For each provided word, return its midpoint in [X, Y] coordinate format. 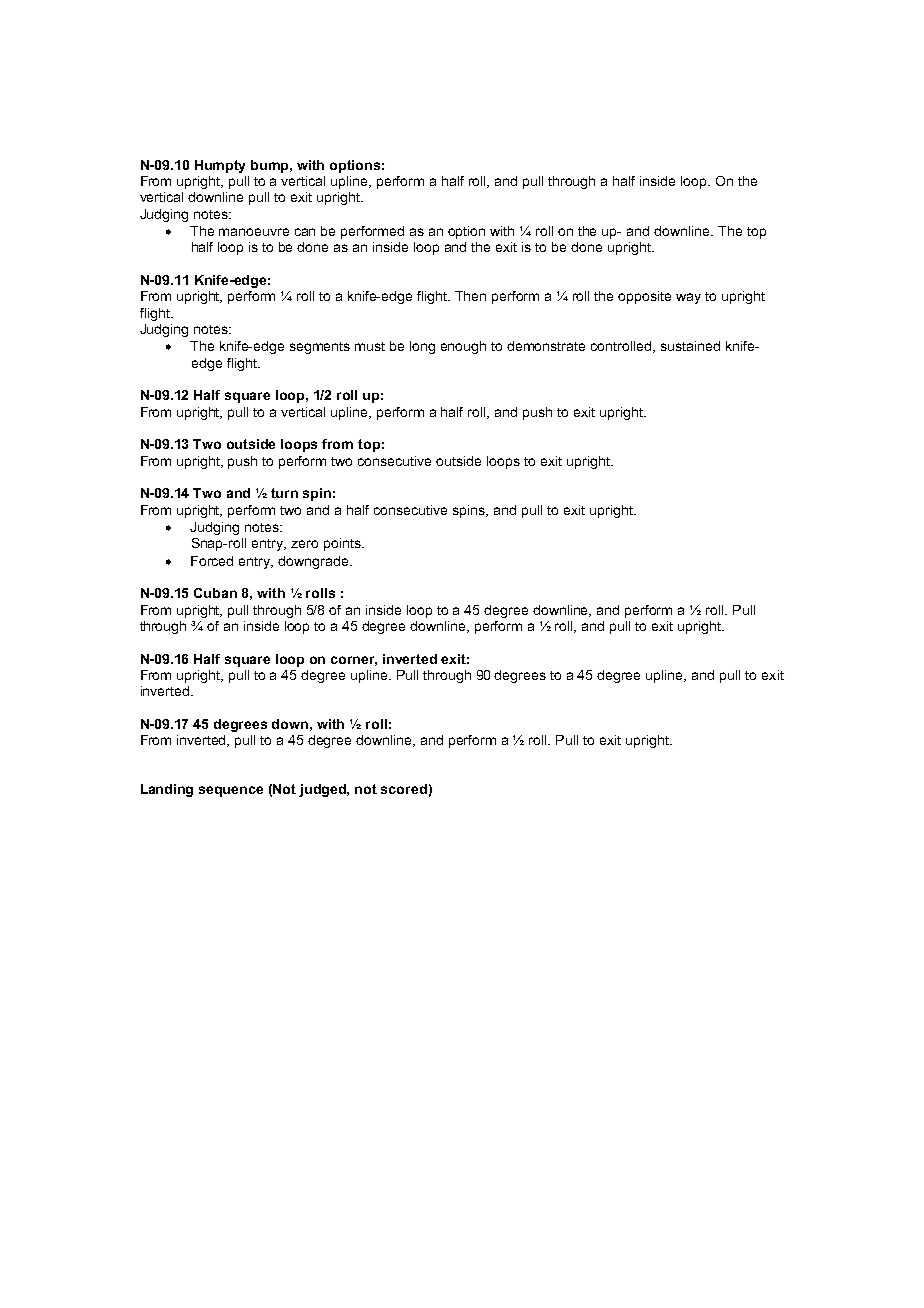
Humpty [220, 166]
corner [354, 661]
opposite [644, 297]
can [305, 232]
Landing [167, 790]
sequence [231, 791]
